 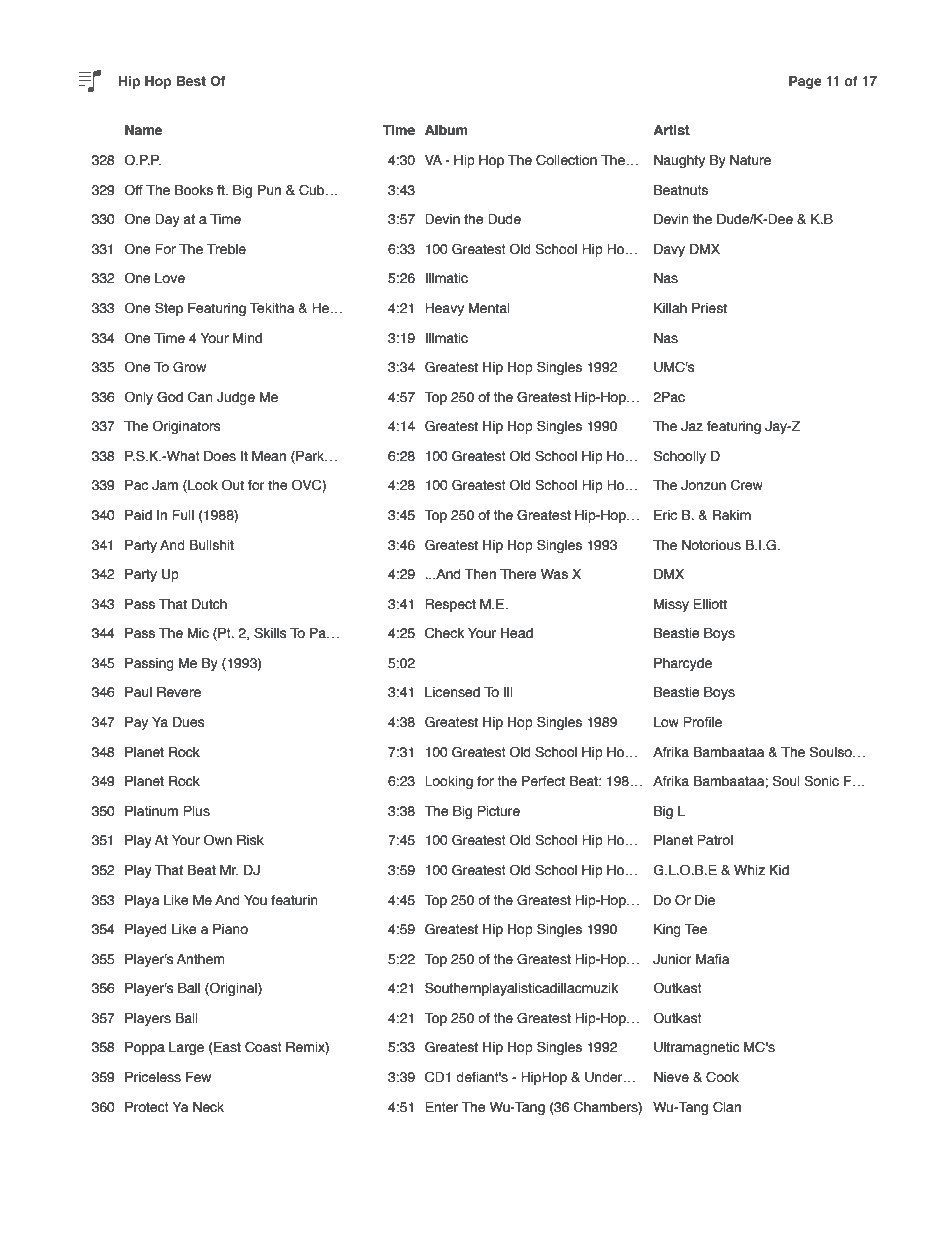 I want to click on Best, so click(x=191, y=81).
